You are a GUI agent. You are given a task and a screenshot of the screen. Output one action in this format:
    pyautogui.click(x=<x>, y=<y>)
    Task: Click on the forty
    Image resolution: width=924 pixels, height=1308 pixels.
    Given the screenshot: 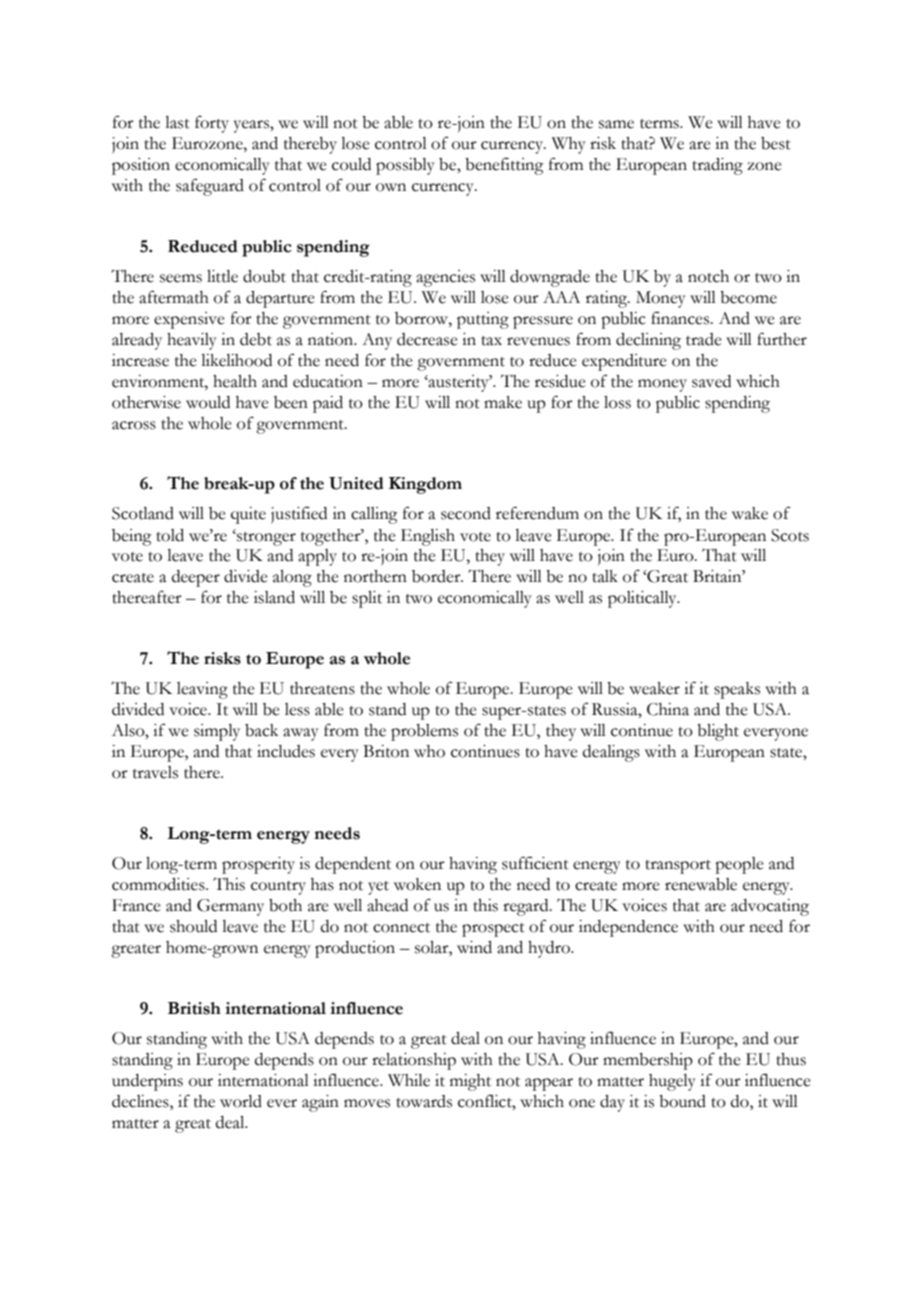 What is the action you would take?
    pyautogui.click(x=212, y=124)
